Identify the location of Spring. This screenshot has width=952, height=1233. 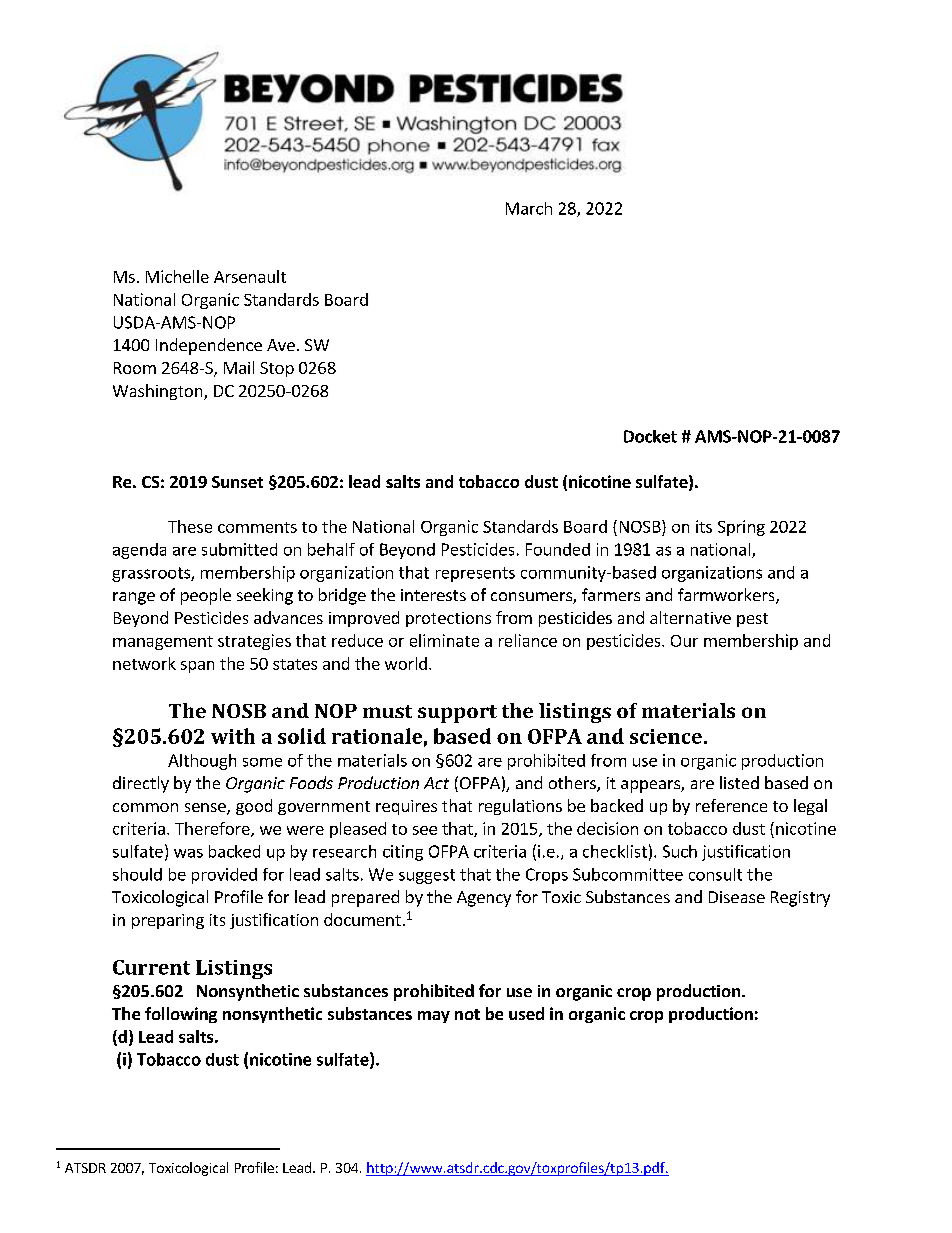
(741, 528).
